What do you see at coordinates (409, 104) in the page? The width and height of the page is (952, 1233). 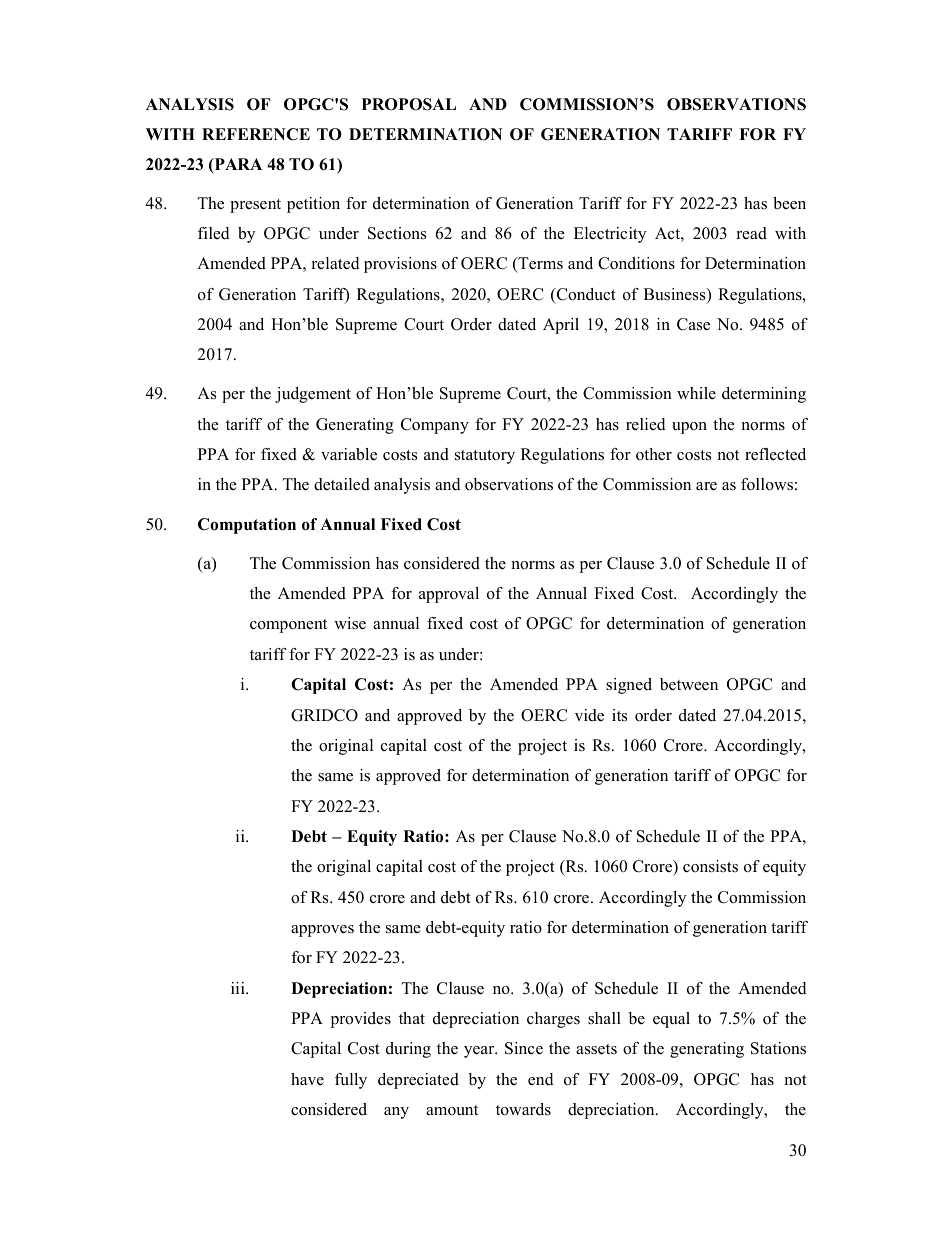 I see `PROPOSAL` at bounding box center [409, 104].
